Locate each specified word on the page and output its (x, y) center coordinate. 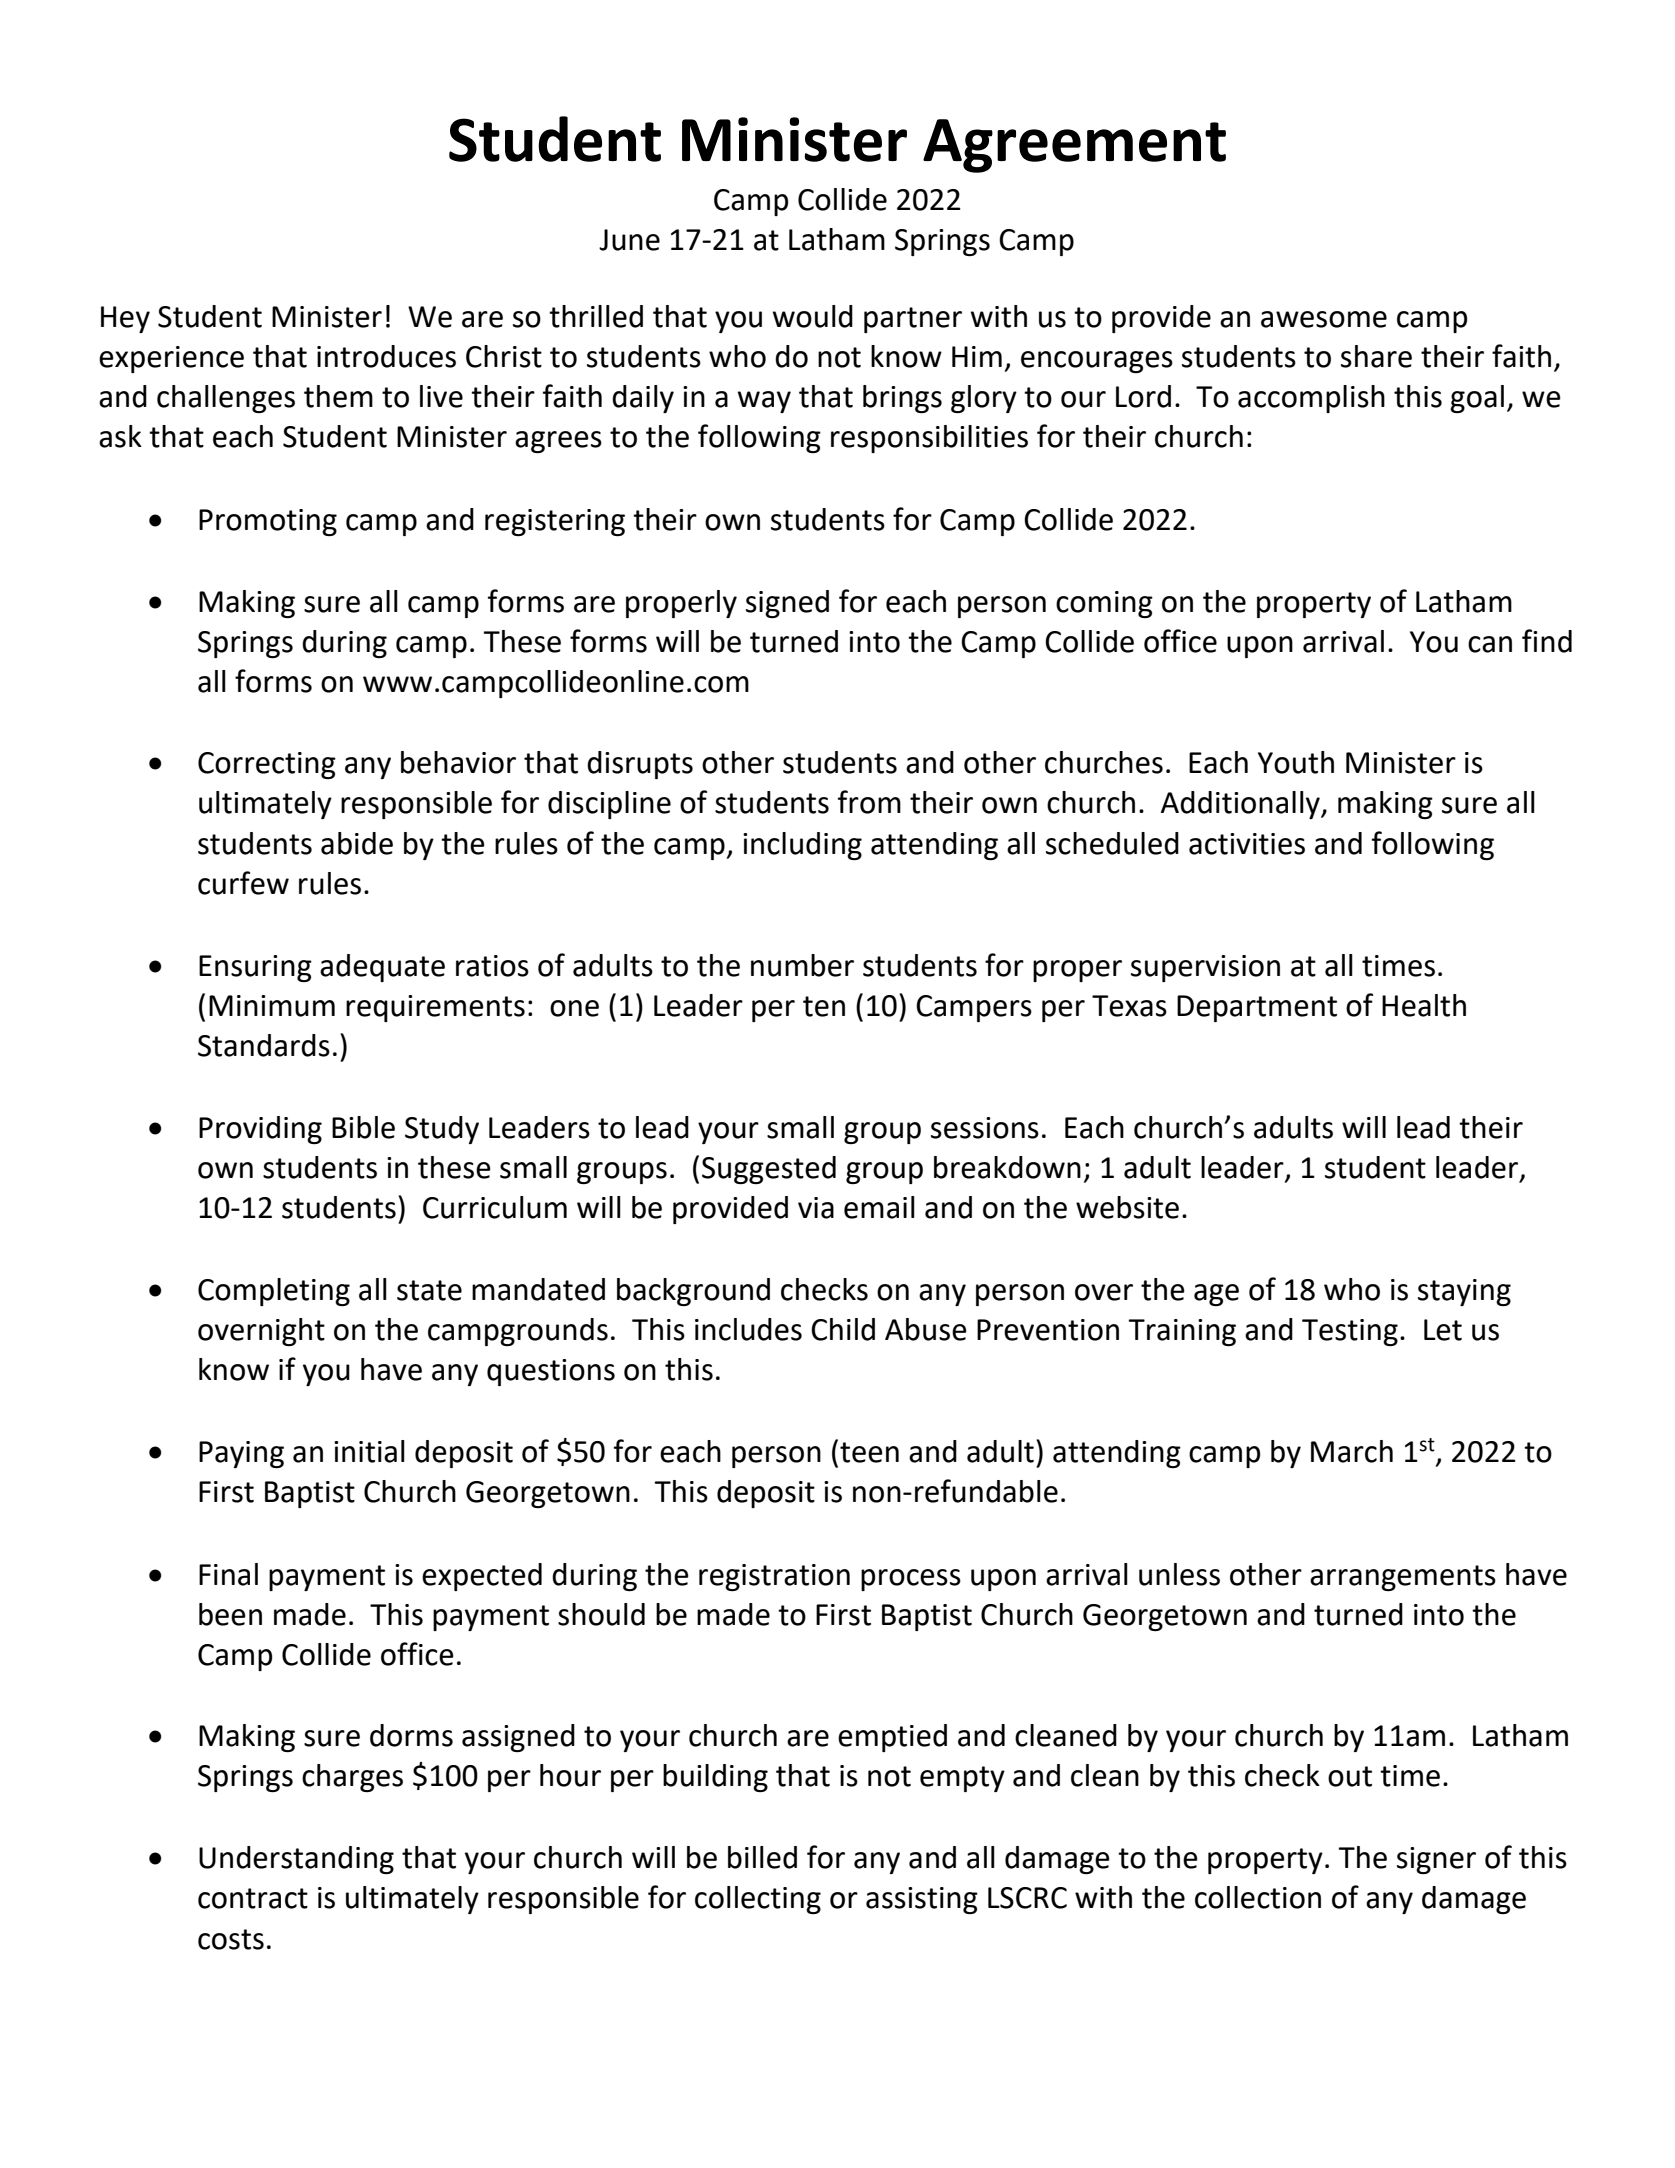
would (813, 316)
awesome (1324, 319)
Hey (125, 319)
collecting (758, 1900)
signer (1436, 1860)
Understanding (296, 1860)
